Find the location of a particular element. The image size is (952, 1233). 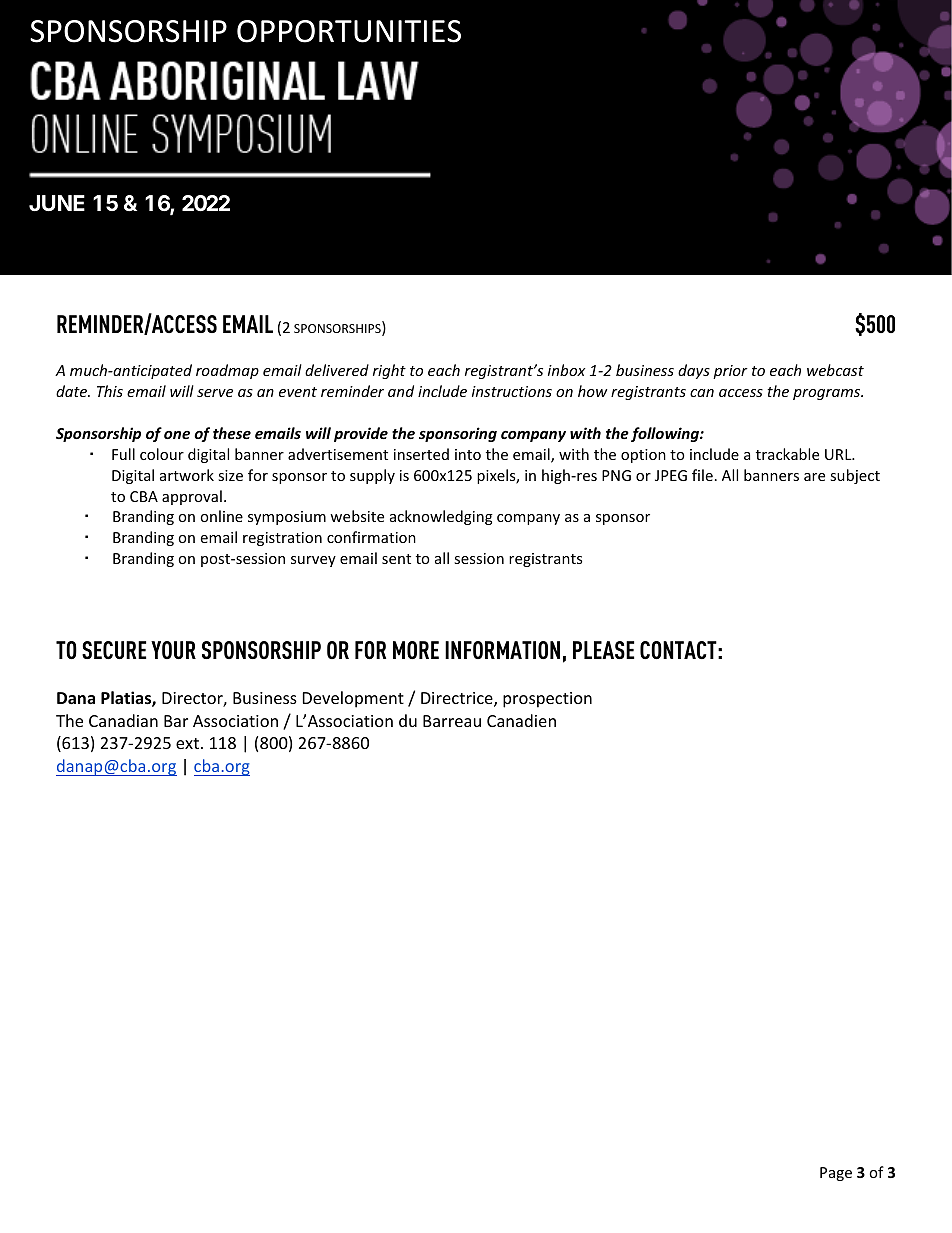

prior is located at coordinates (730, 372).
